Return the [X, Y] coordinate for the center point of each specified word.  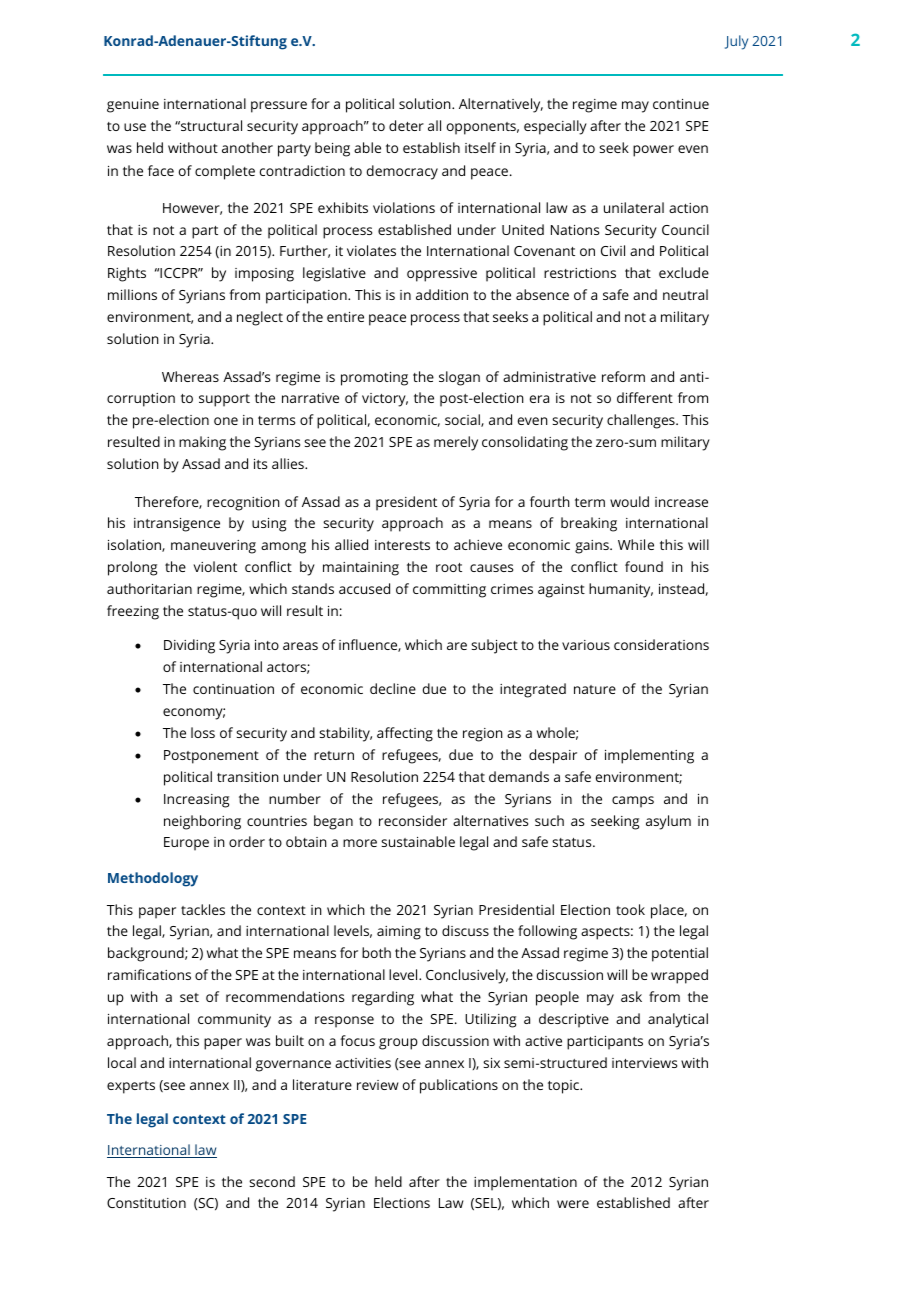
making [202, 443]
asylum [668, 822]
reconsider [413, 820]
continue [681, 104]
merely [456, 443]
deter [406, 125]
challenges [642, 421]
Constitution [146, 1203]
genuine [133, 106]
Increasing [196, 801]
